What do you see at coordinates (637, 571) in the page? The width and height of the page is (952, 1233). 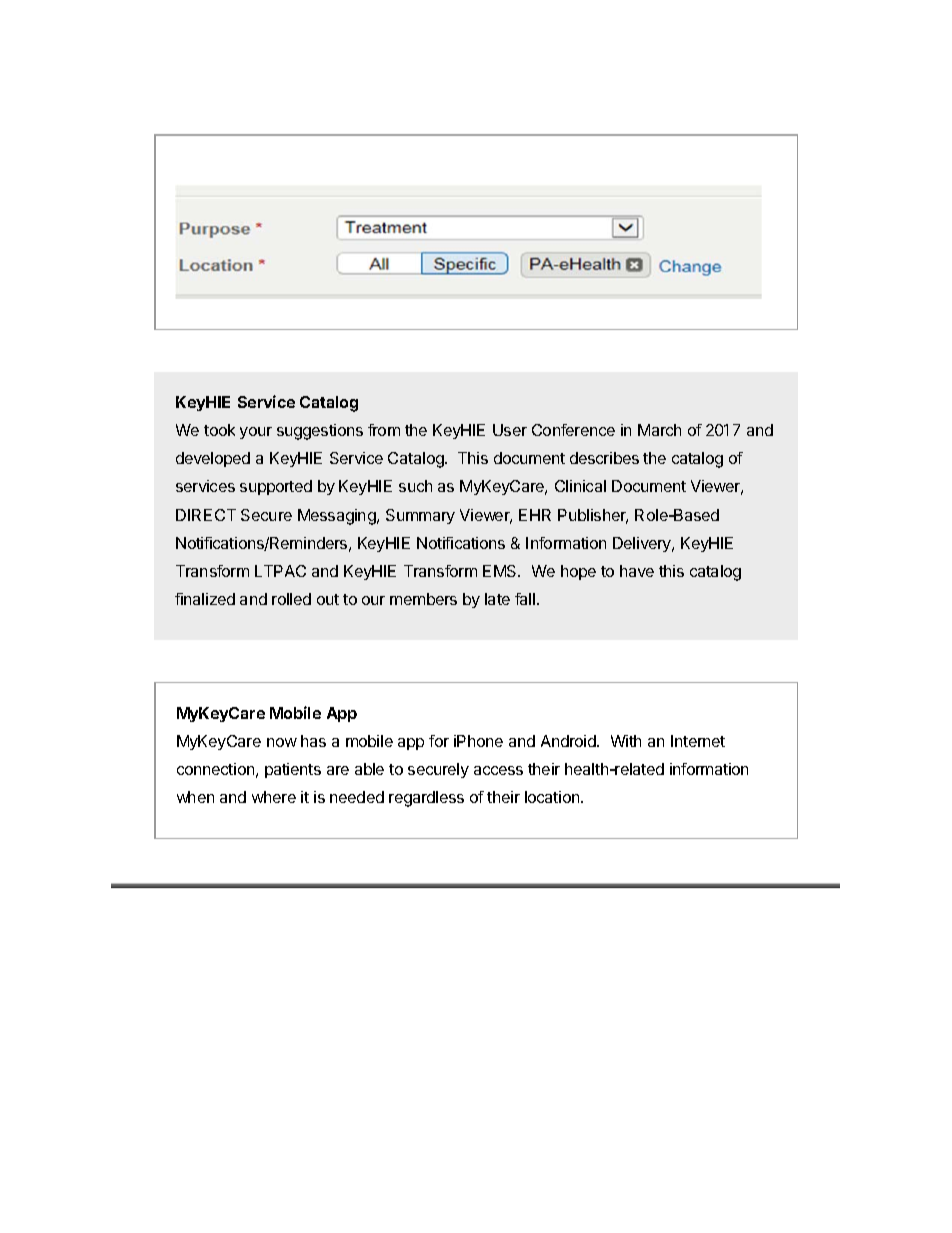 I see `have` at bounding box center [637, 571].
